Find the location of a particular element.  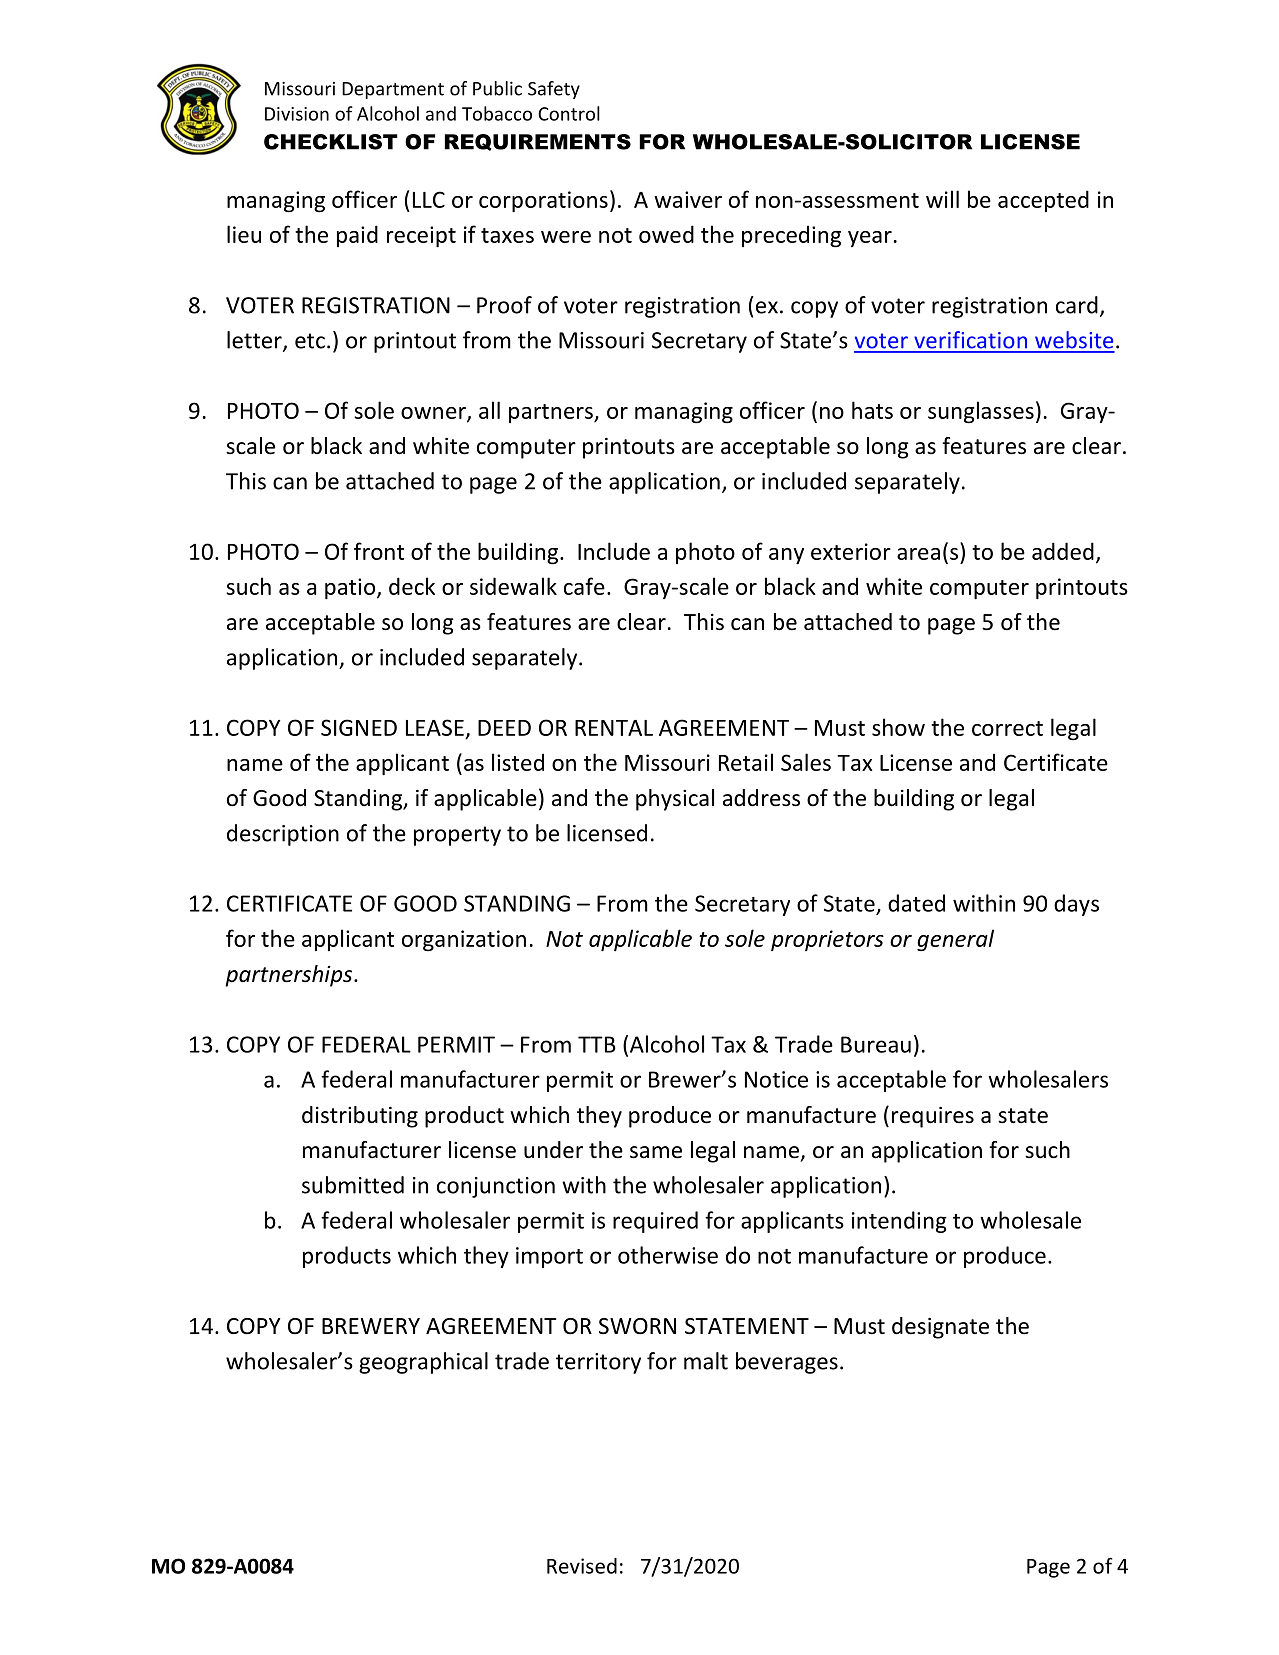

CHECKLIST is located at coordinates (331, 142).
